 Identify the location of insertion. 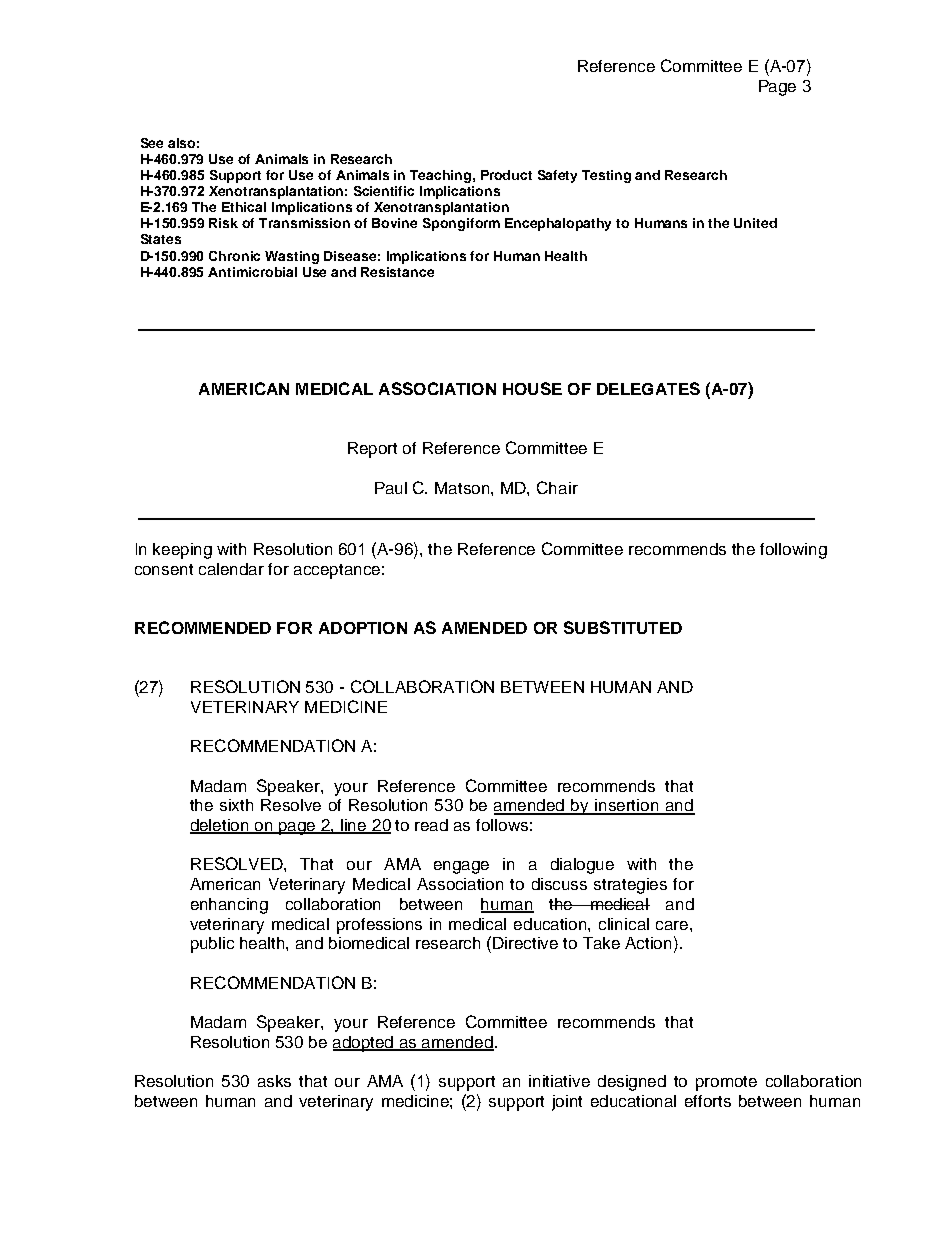
(627, 806).
